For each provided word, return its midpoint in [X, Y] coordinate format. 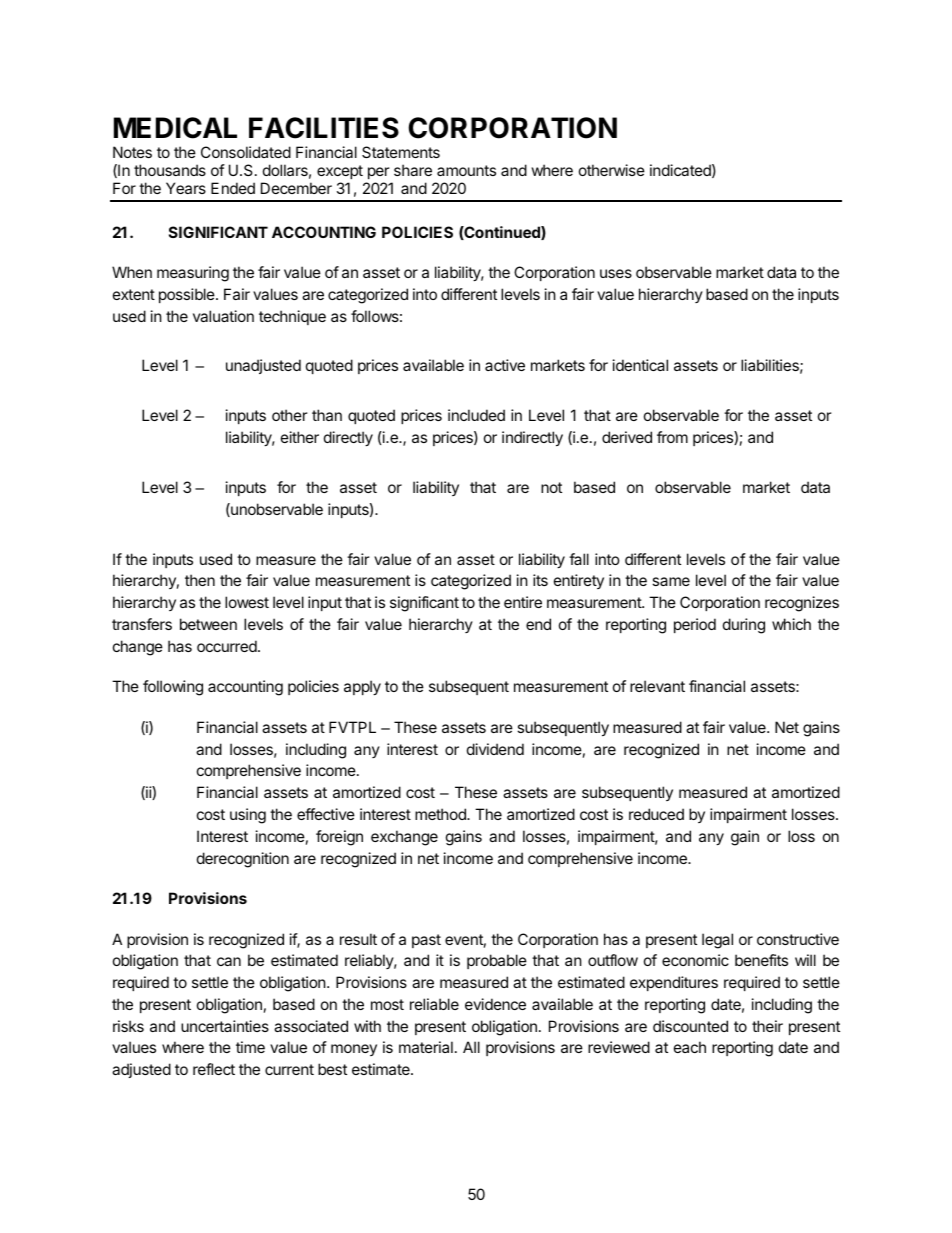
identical [640, 365]
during [744, 626]
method [441, 814]
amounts [466, 170]
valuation [223, 316]
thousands [170, 170]
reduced [656, 814]
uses [616, 273]
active [505, 365]
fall [579, 559]
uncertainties [225, 1026]
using [248, 816]
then [200, 580]
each [690, 1047]
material [426, 1047]
